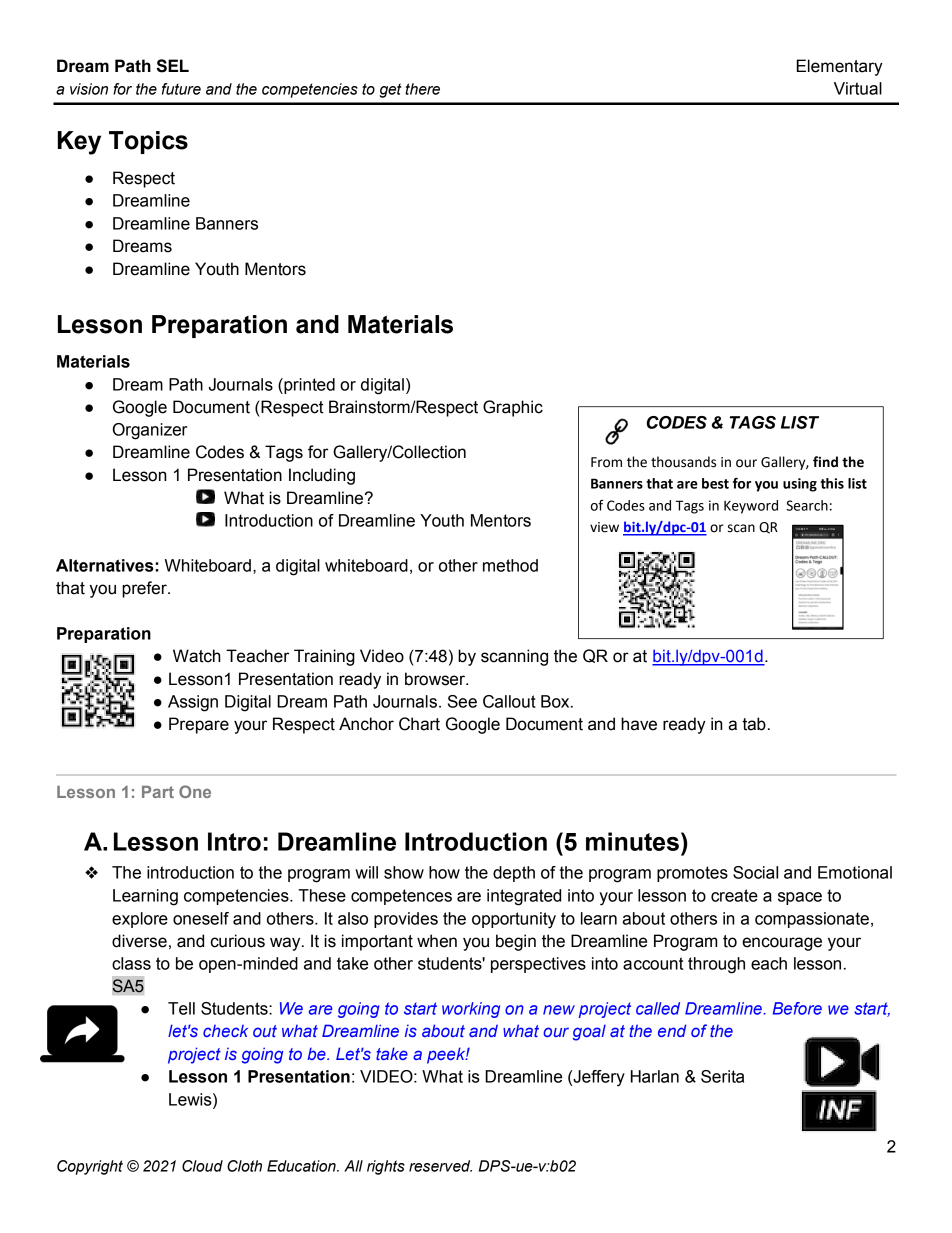 This screenshot has height=1233, width=952. I want to click on Graphic, so click(513, 408).
